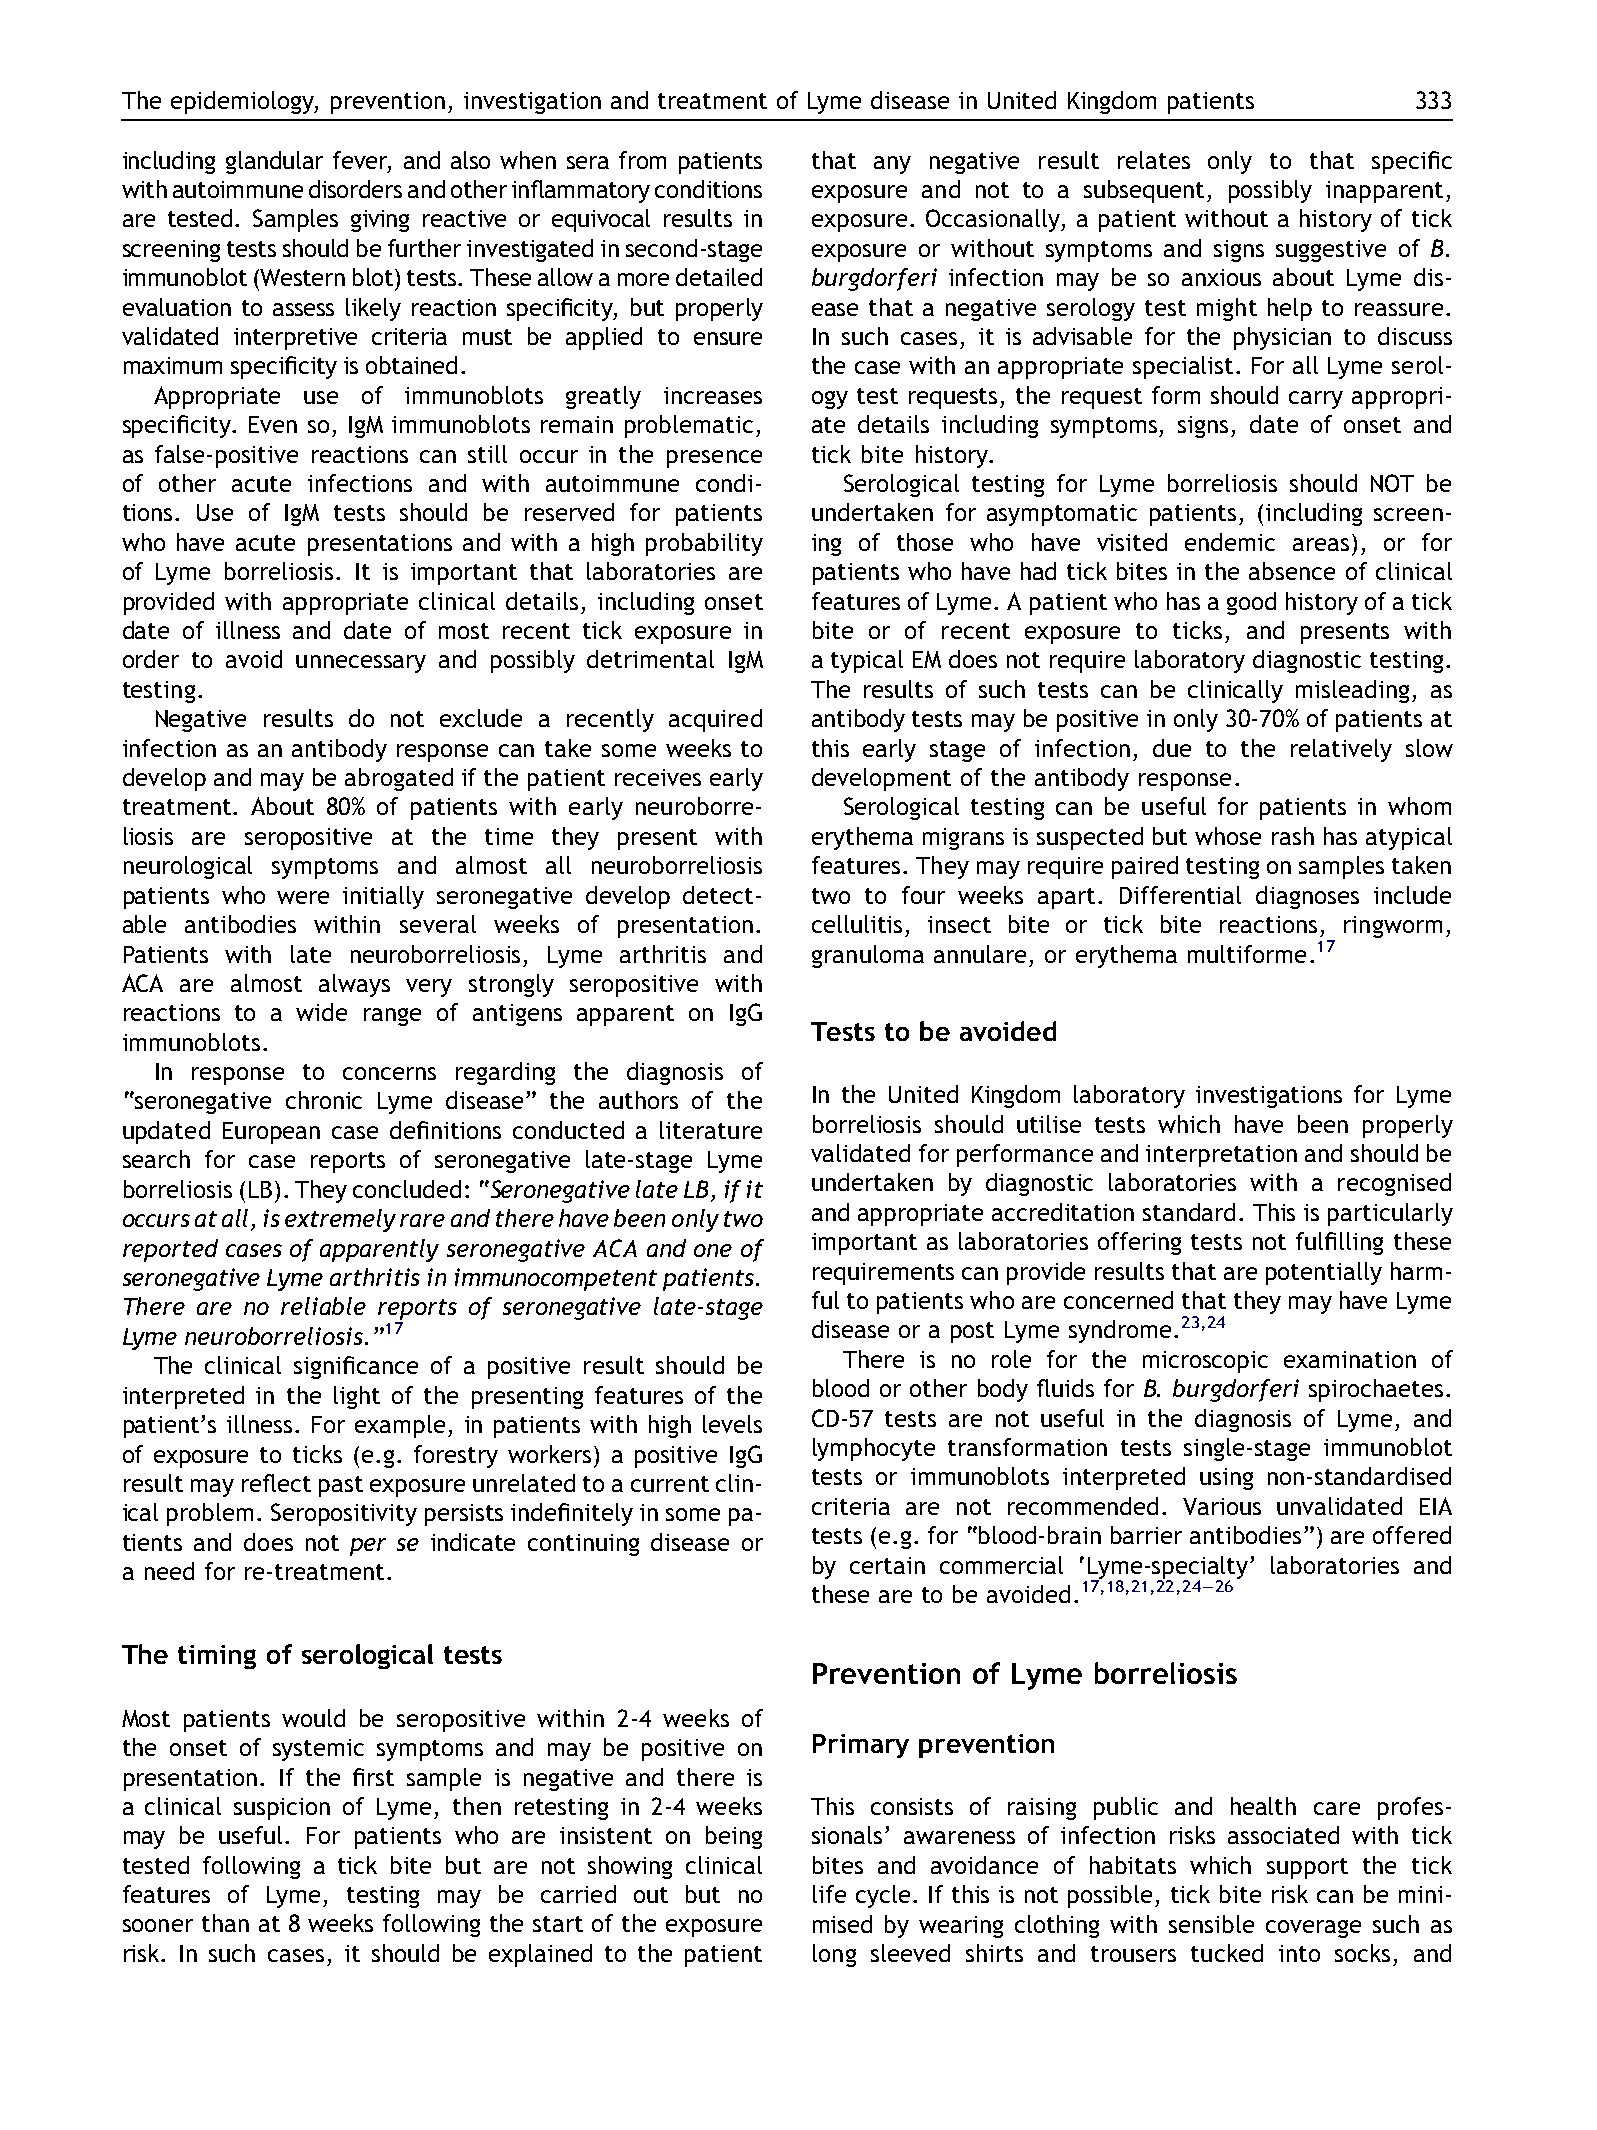 This page has height=2130, width=1597. Describe the element at coordinates (380, 221) in the page. I see `giving` at that location.
